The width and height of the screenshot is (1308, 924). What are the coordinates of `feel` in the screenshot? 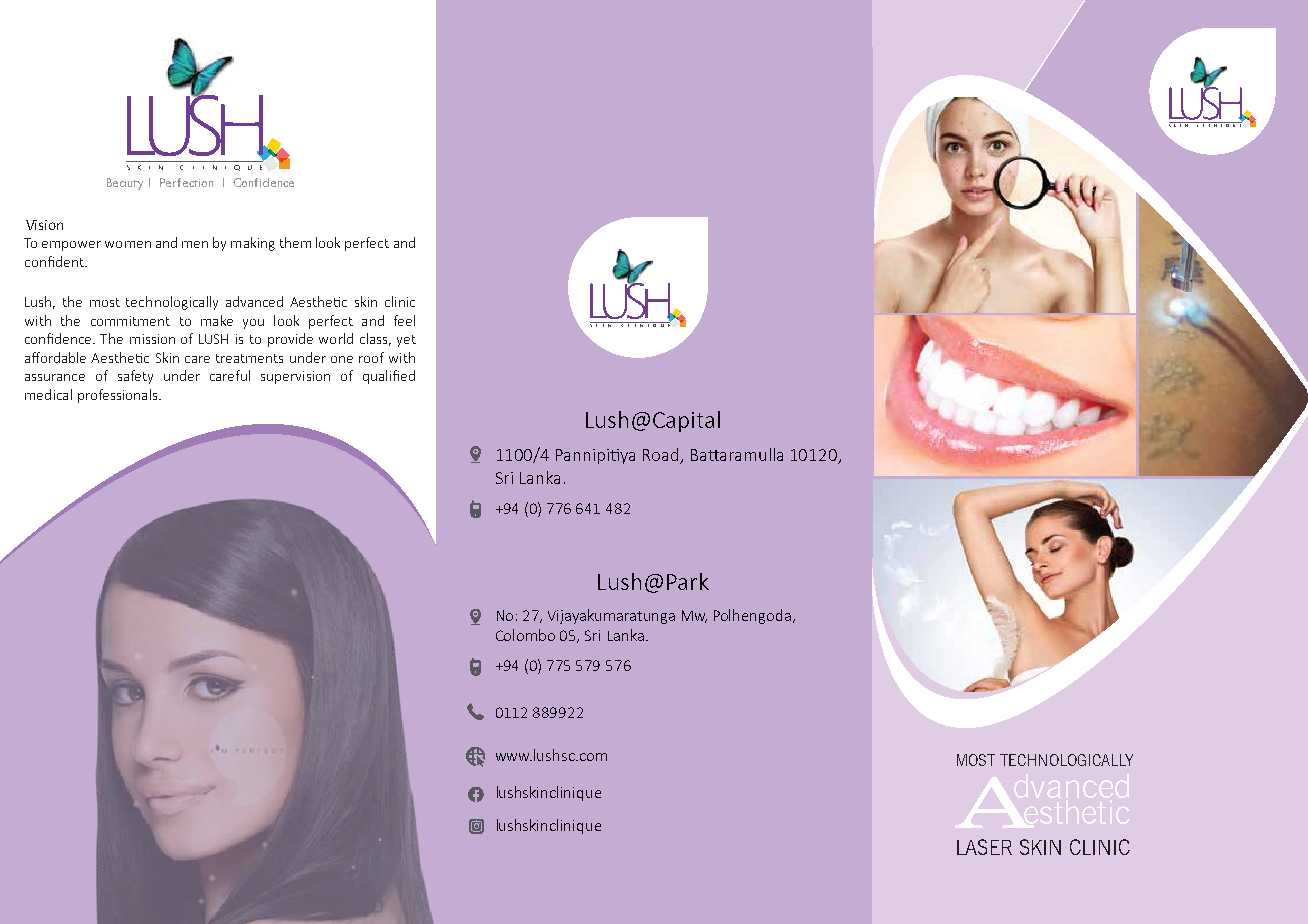 It's located at (404, 320).
